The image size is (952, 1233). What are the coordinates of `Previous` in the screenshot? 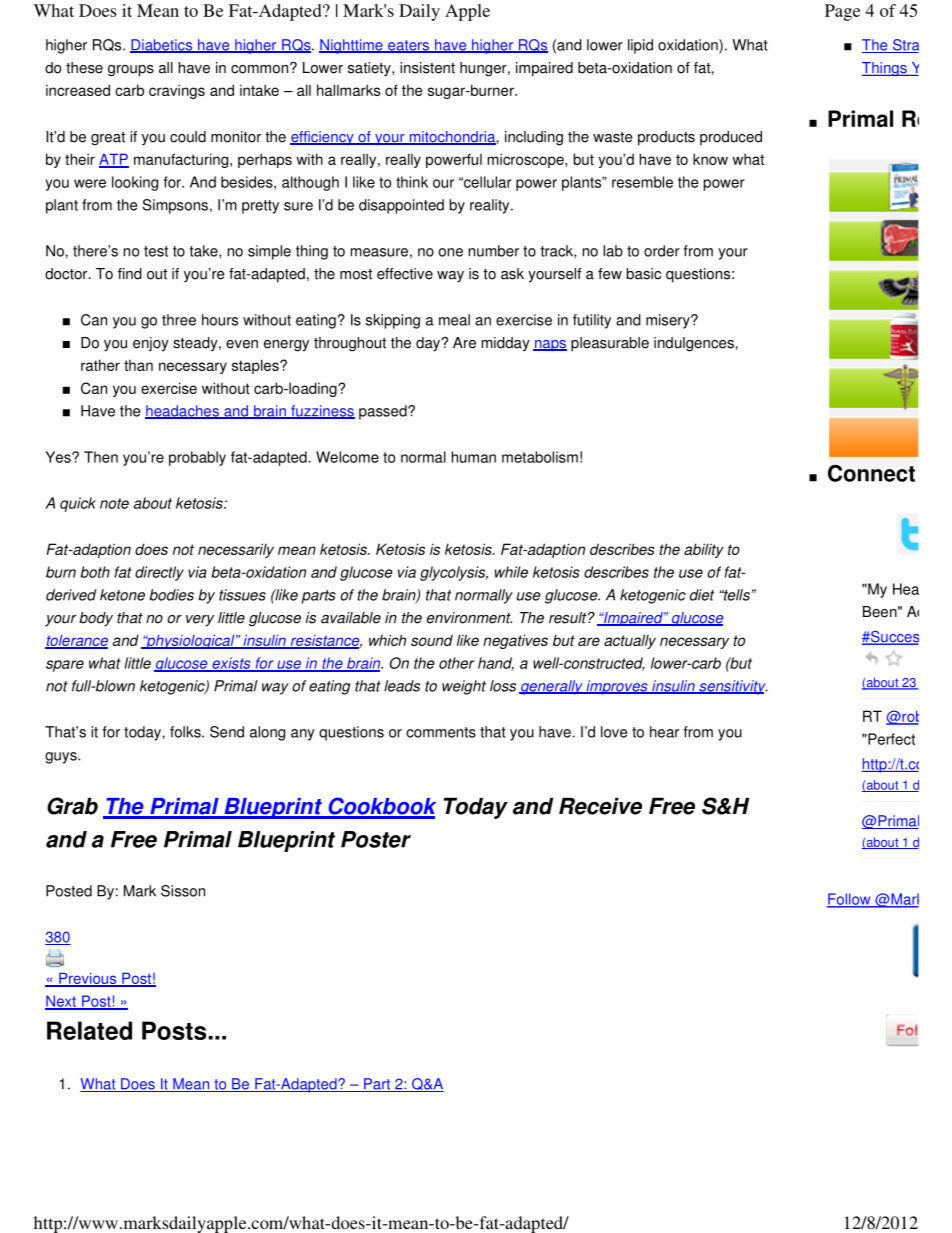 It's located at (88, 980).
